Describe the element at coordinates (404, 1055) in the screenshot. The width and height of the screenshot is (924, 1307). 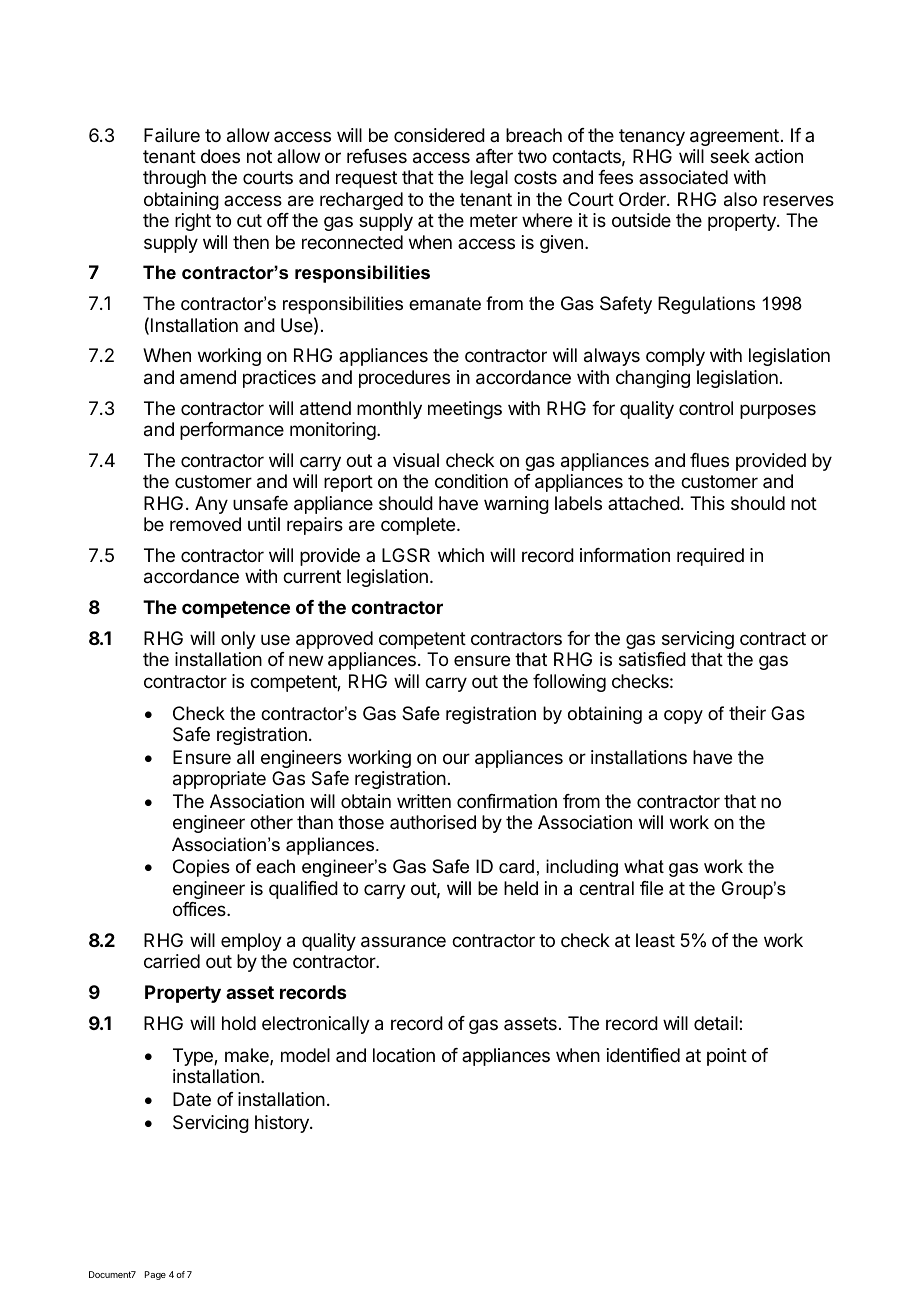
I see `location` at that location.
